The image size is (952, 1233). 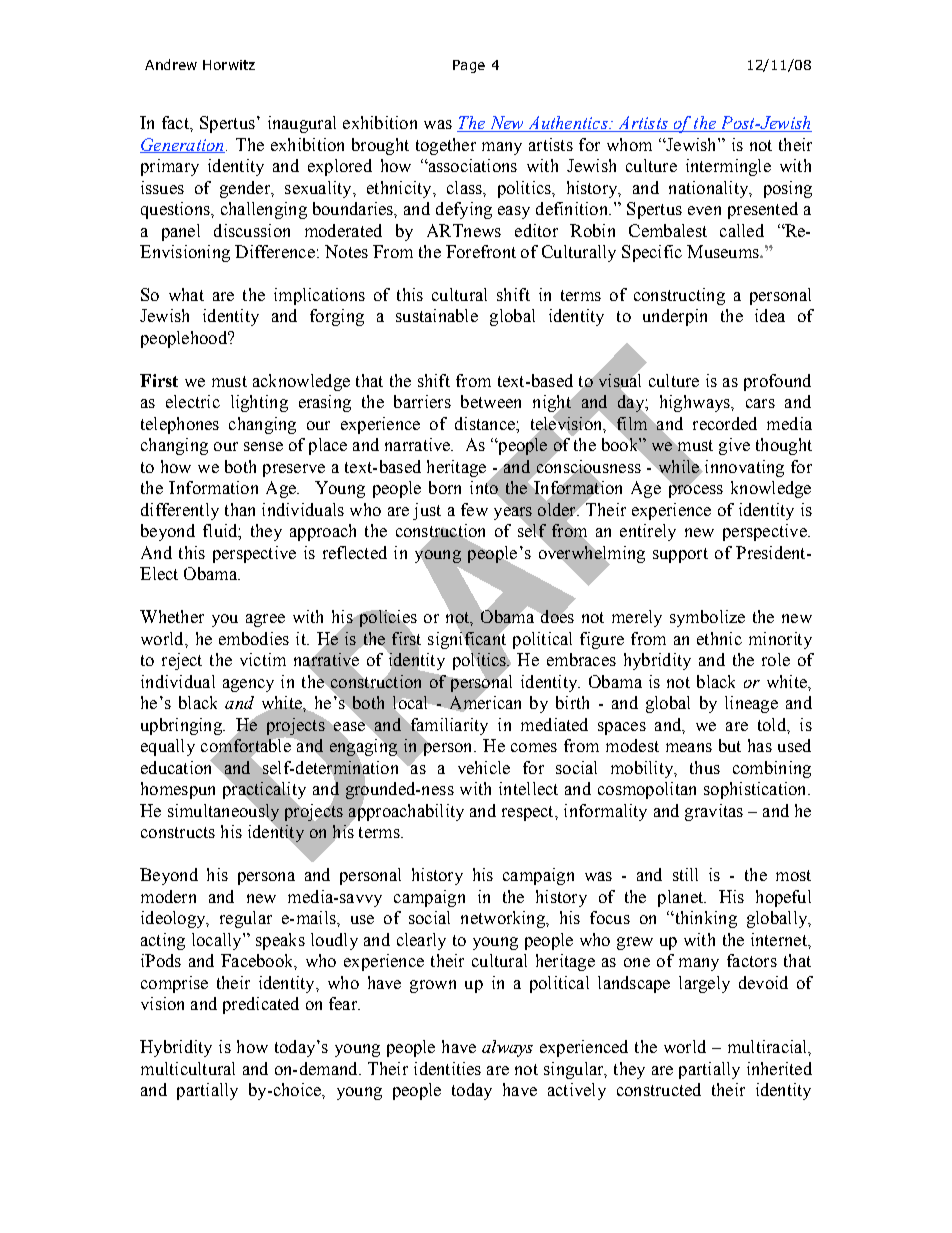 I want to click on predicated, so click(x=261, y=1005).
